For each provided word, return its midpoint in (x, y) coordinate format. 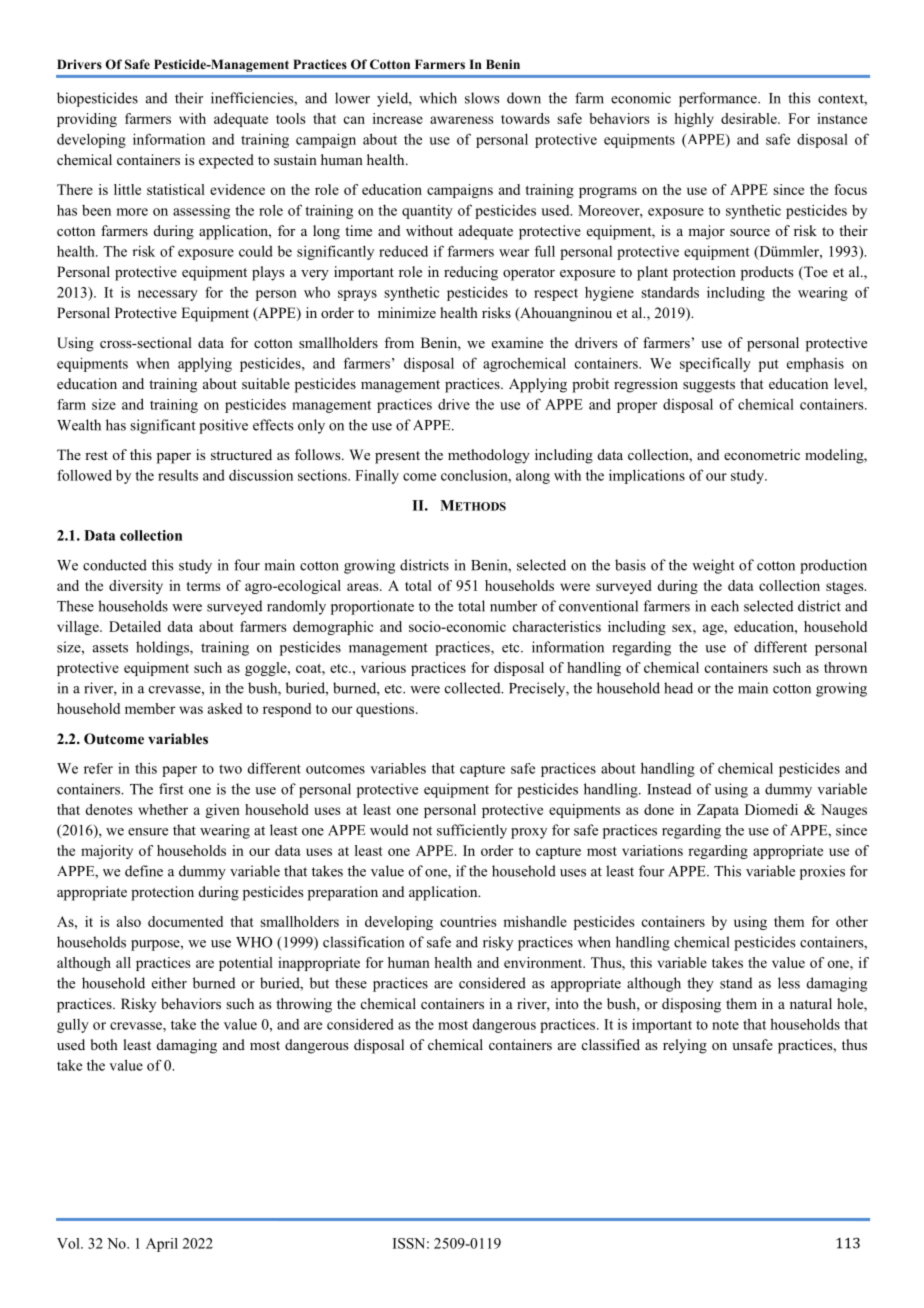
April (162, 1245)
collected (474, 688)
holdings (163, 648)
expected (226, 161)
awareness (461, 120)
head (678, 688)
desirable (750, 118)
